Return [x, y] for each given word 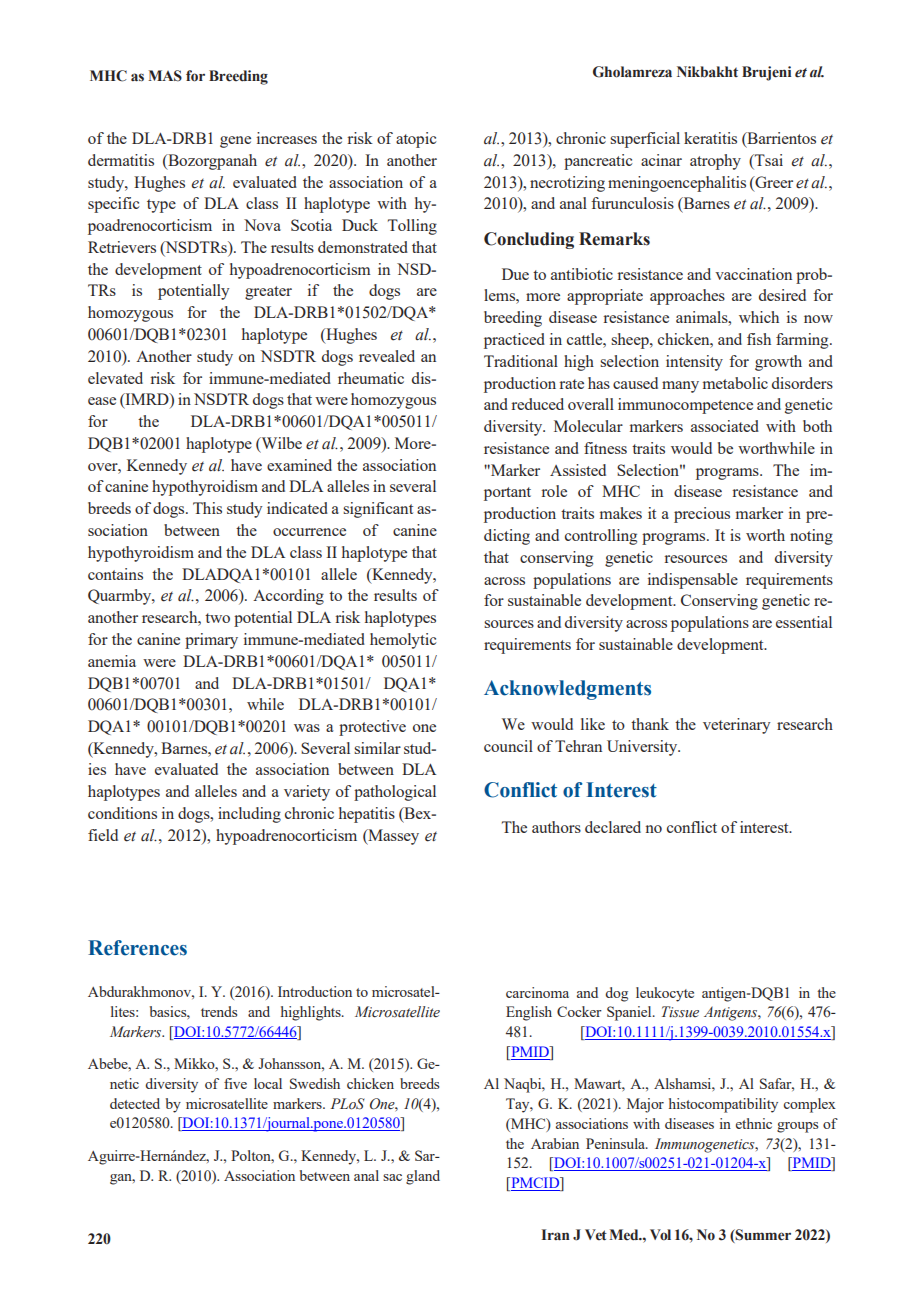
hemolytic [403, 641]
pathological [395, 793]
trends [219, 1011]
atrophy [715, 162]
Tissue [680, 1012]
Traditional [521, 361]
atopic [416, 140]
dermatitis [121, 160]
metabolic [735, 383]
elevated [115, 378]
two [217, 618]
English [529, 1013]
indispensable [693, 581]
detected [135, 1103]
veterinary [737, 726]
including [249, 815]
